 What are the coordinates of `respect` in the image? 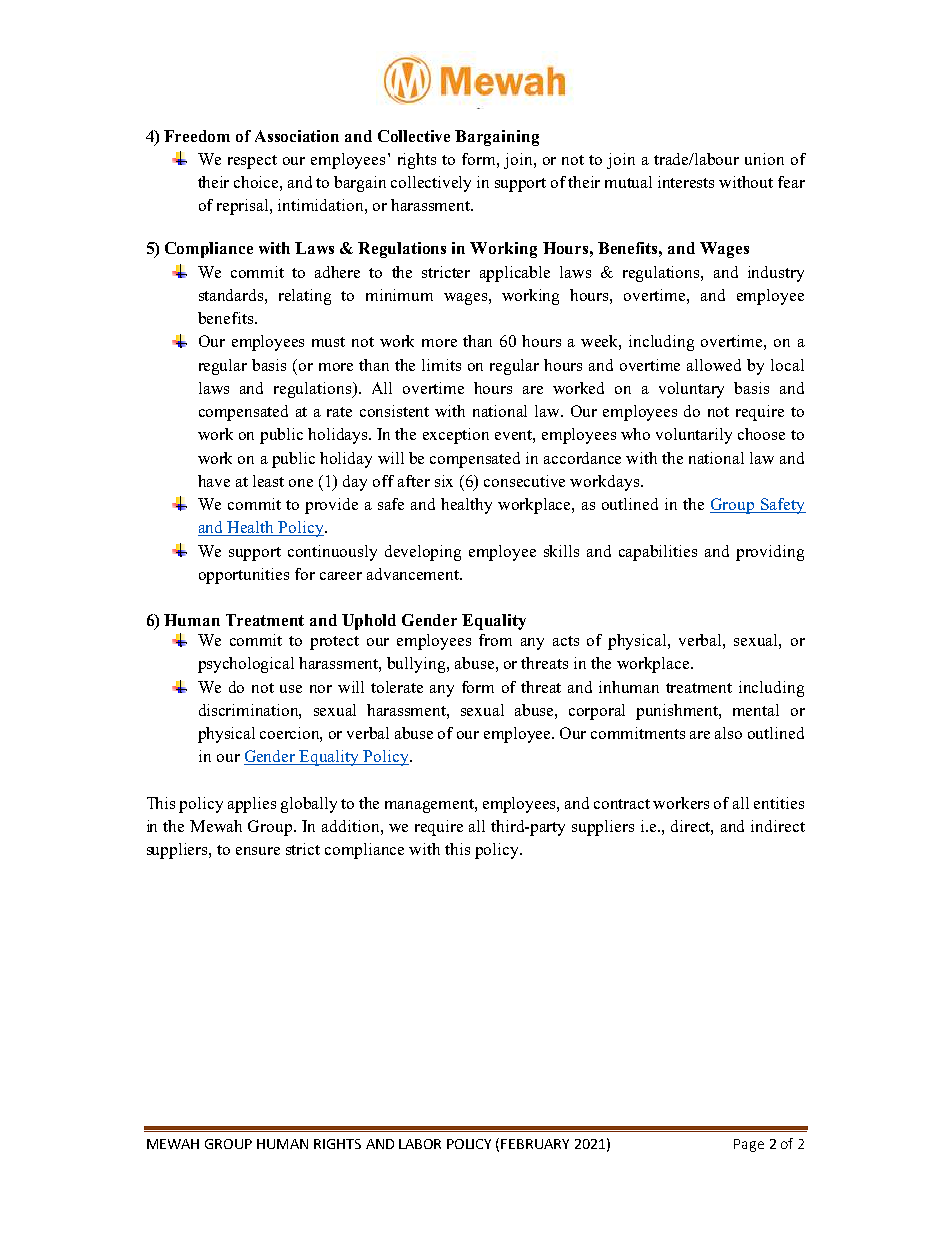 It's located at (252, 162).
